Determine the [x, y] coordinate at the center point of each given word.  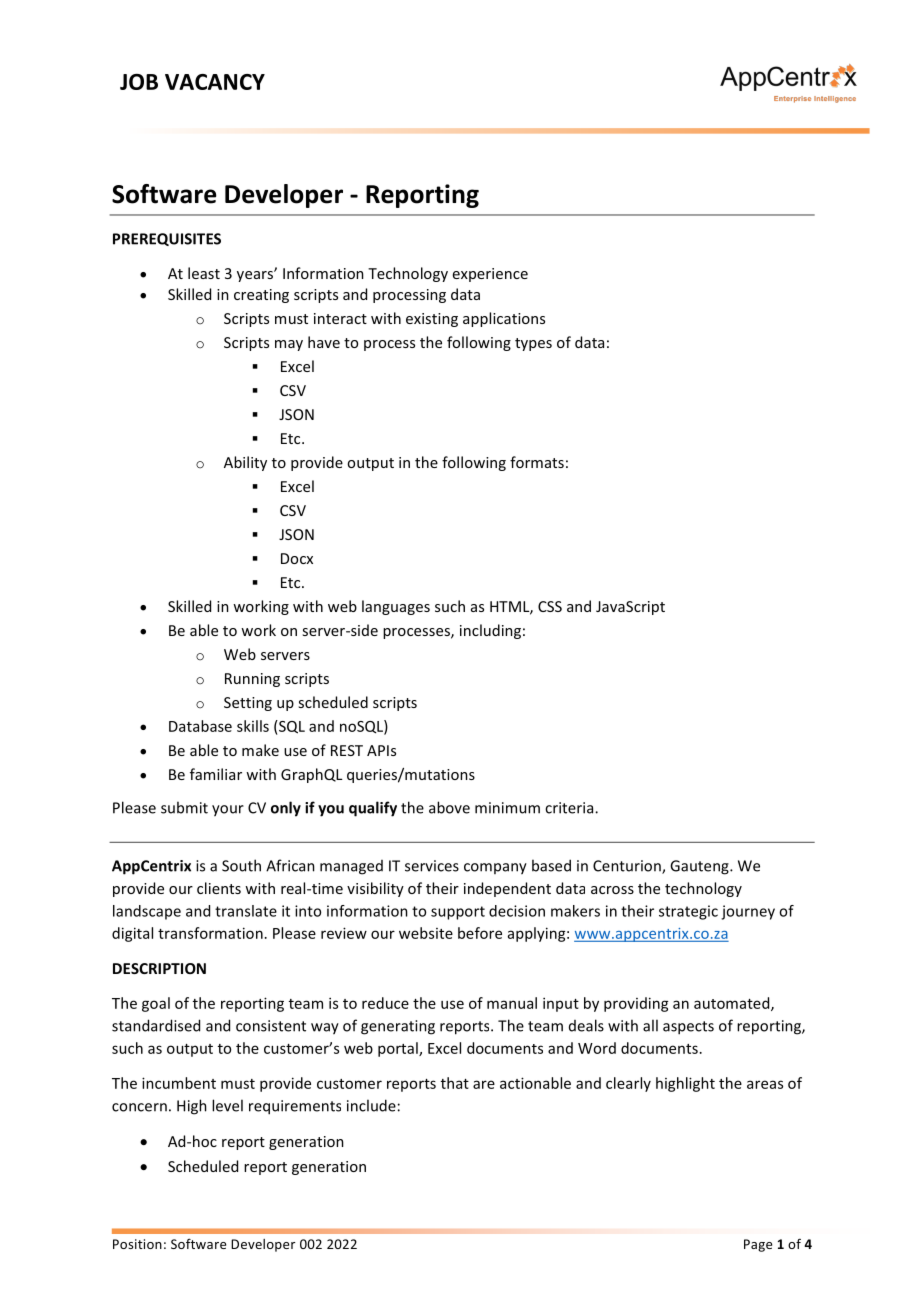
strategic [688, 912]
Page [758, 1245]
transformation [210, 933]
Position [137, 1244]
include [371, 1105]
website [426, 933]
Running [252, 680]
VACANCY [215, 82]
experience [490, 275]
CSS [550, 606]
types [533, 344]
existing [432, 320]
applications [504, 319]
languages [396, 607]
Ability [245, 463]
